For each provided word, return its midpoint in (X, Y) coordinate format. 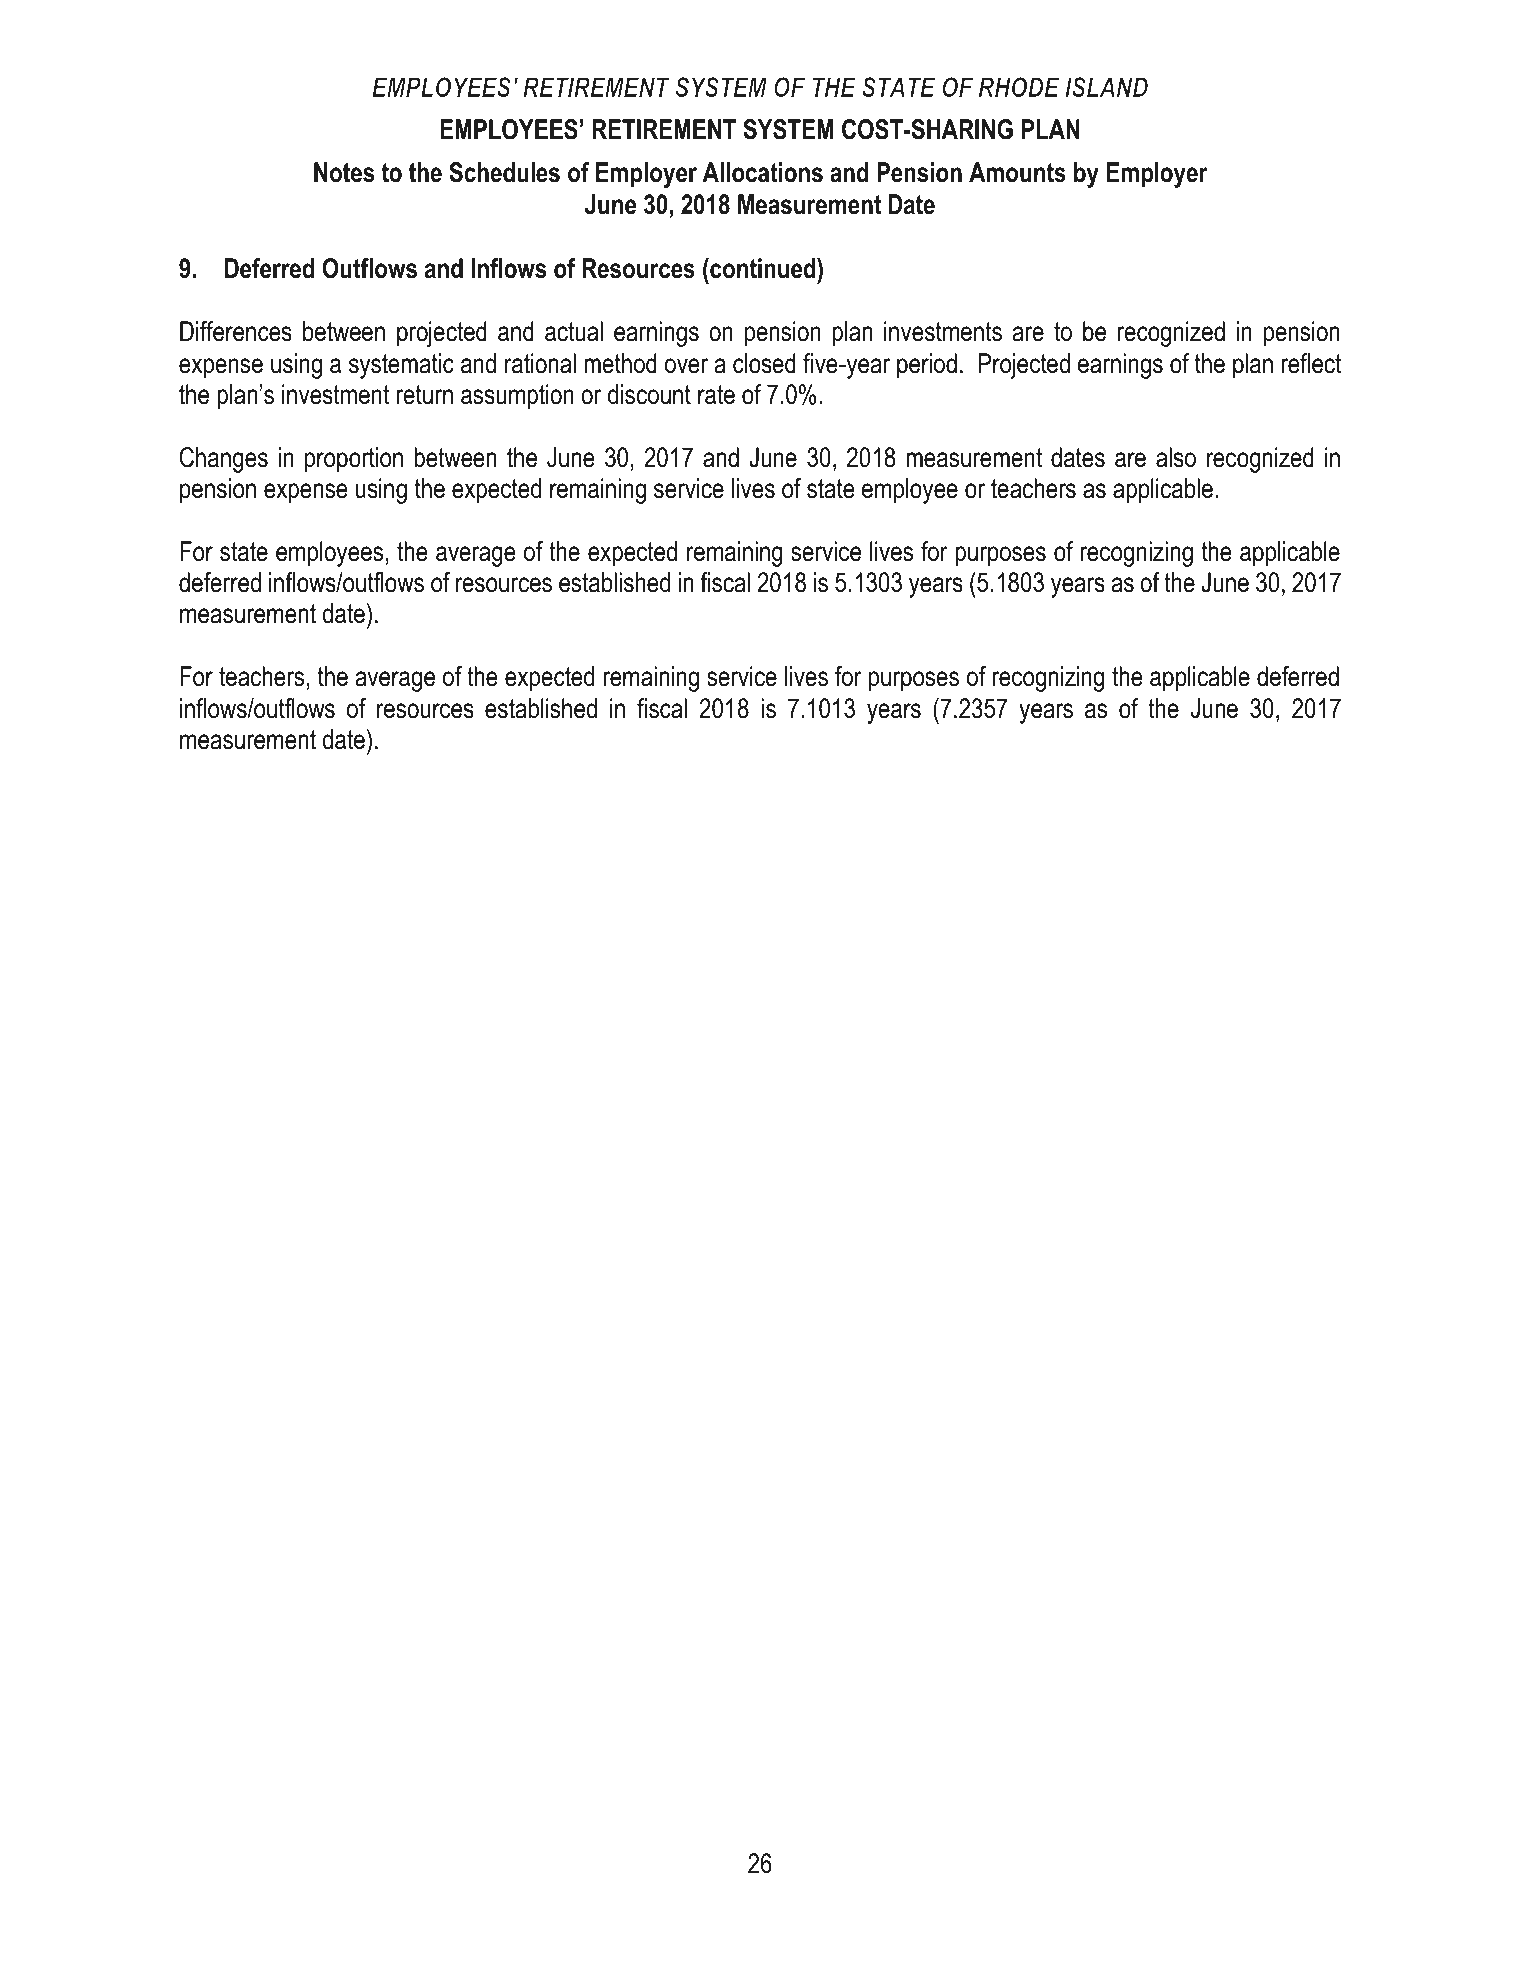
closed (764, 363)
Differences (236, 331)
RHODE (1019, 87)
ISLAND (1106, 87)
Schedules (504, 172)
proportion (354, 460)
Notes (344, 172)
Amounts (1017, 172)
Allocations (763, 172)
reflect (1311, 363)
